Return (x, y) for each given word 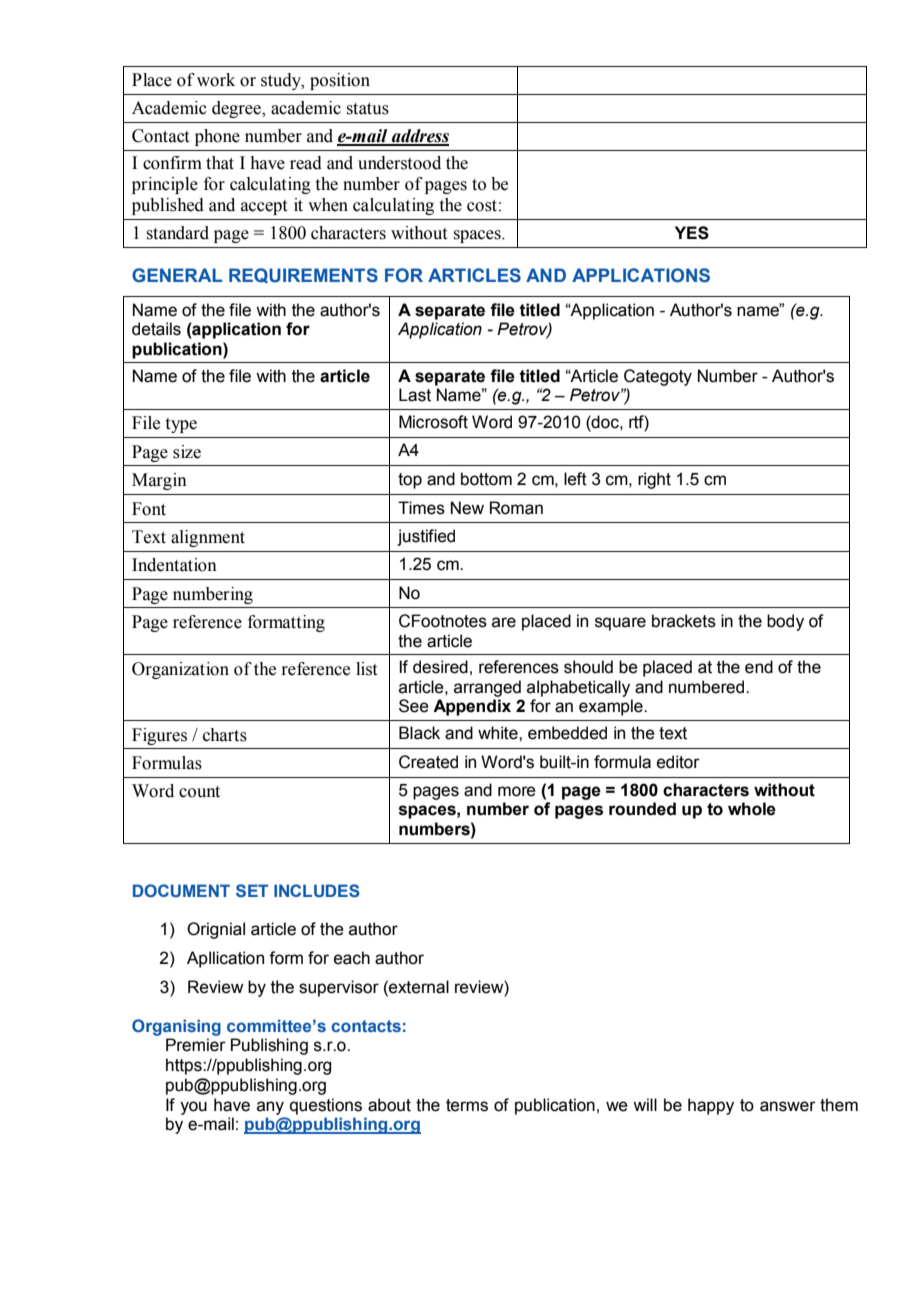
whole (752, 809)
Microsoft (433, 422)
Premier (196, 1045)
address (419, 137)
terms (467, 1105)
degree (237, 109)
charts (225, 735)
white (499, 733)
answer (788, 1106)
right (654, 480)
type (181, 425)
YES (692, 233)
